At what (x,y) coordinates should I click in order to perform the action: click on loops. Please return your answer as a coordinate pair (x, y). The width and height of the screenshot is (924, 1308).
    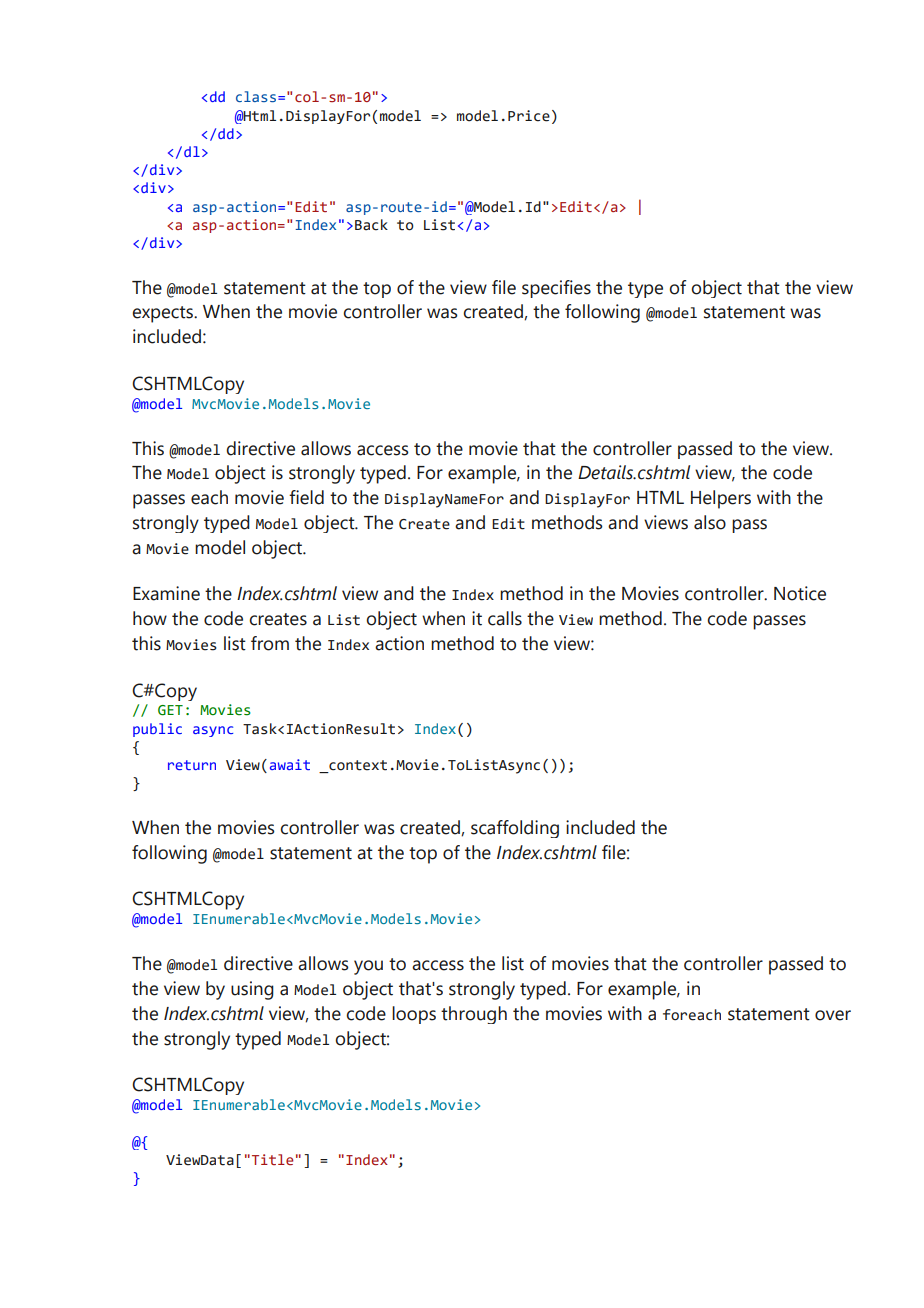
    Looking at the image, I should click on (414, 1015).
